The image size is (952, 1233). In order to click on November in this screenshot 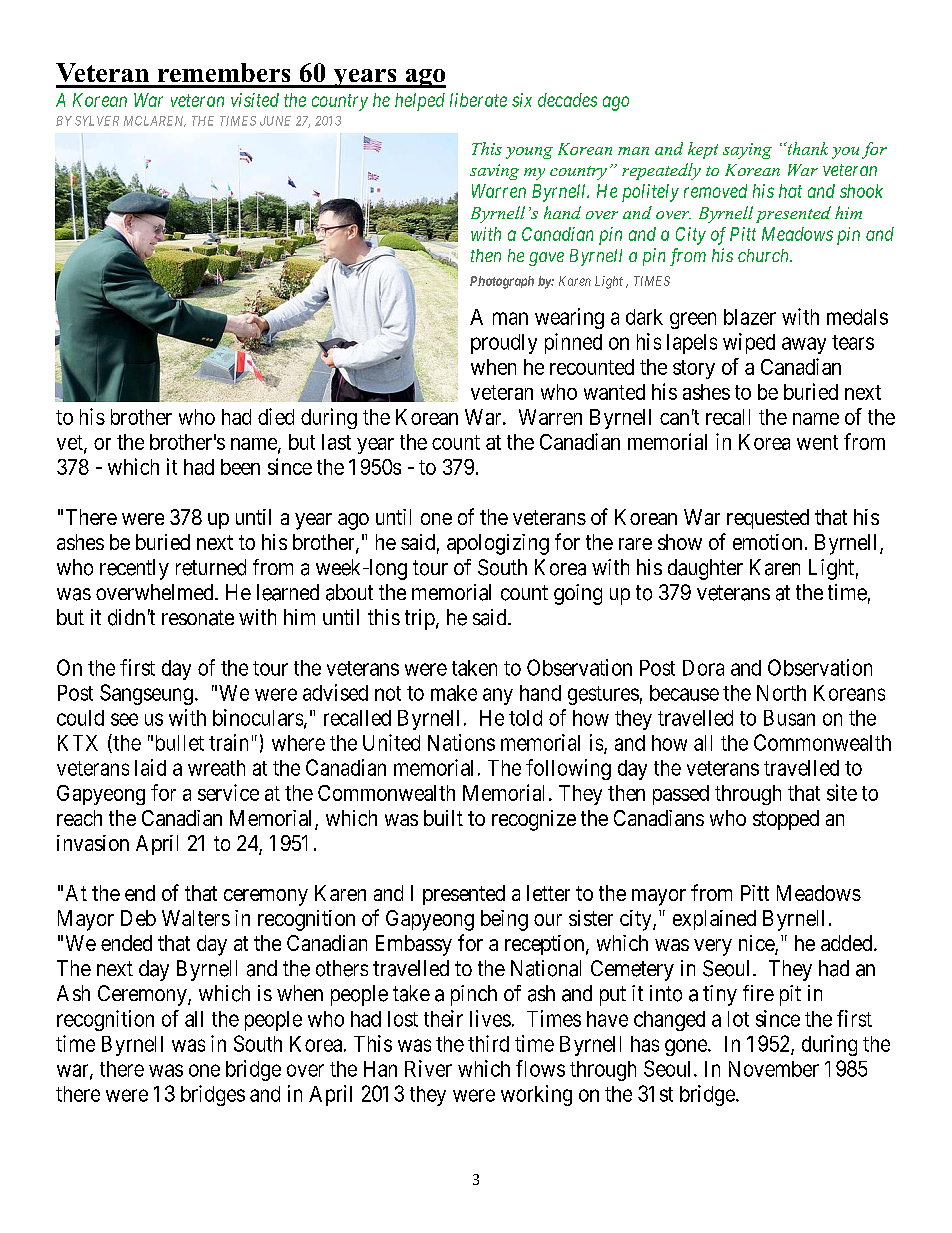, I will do `click(774, 1069)`.
